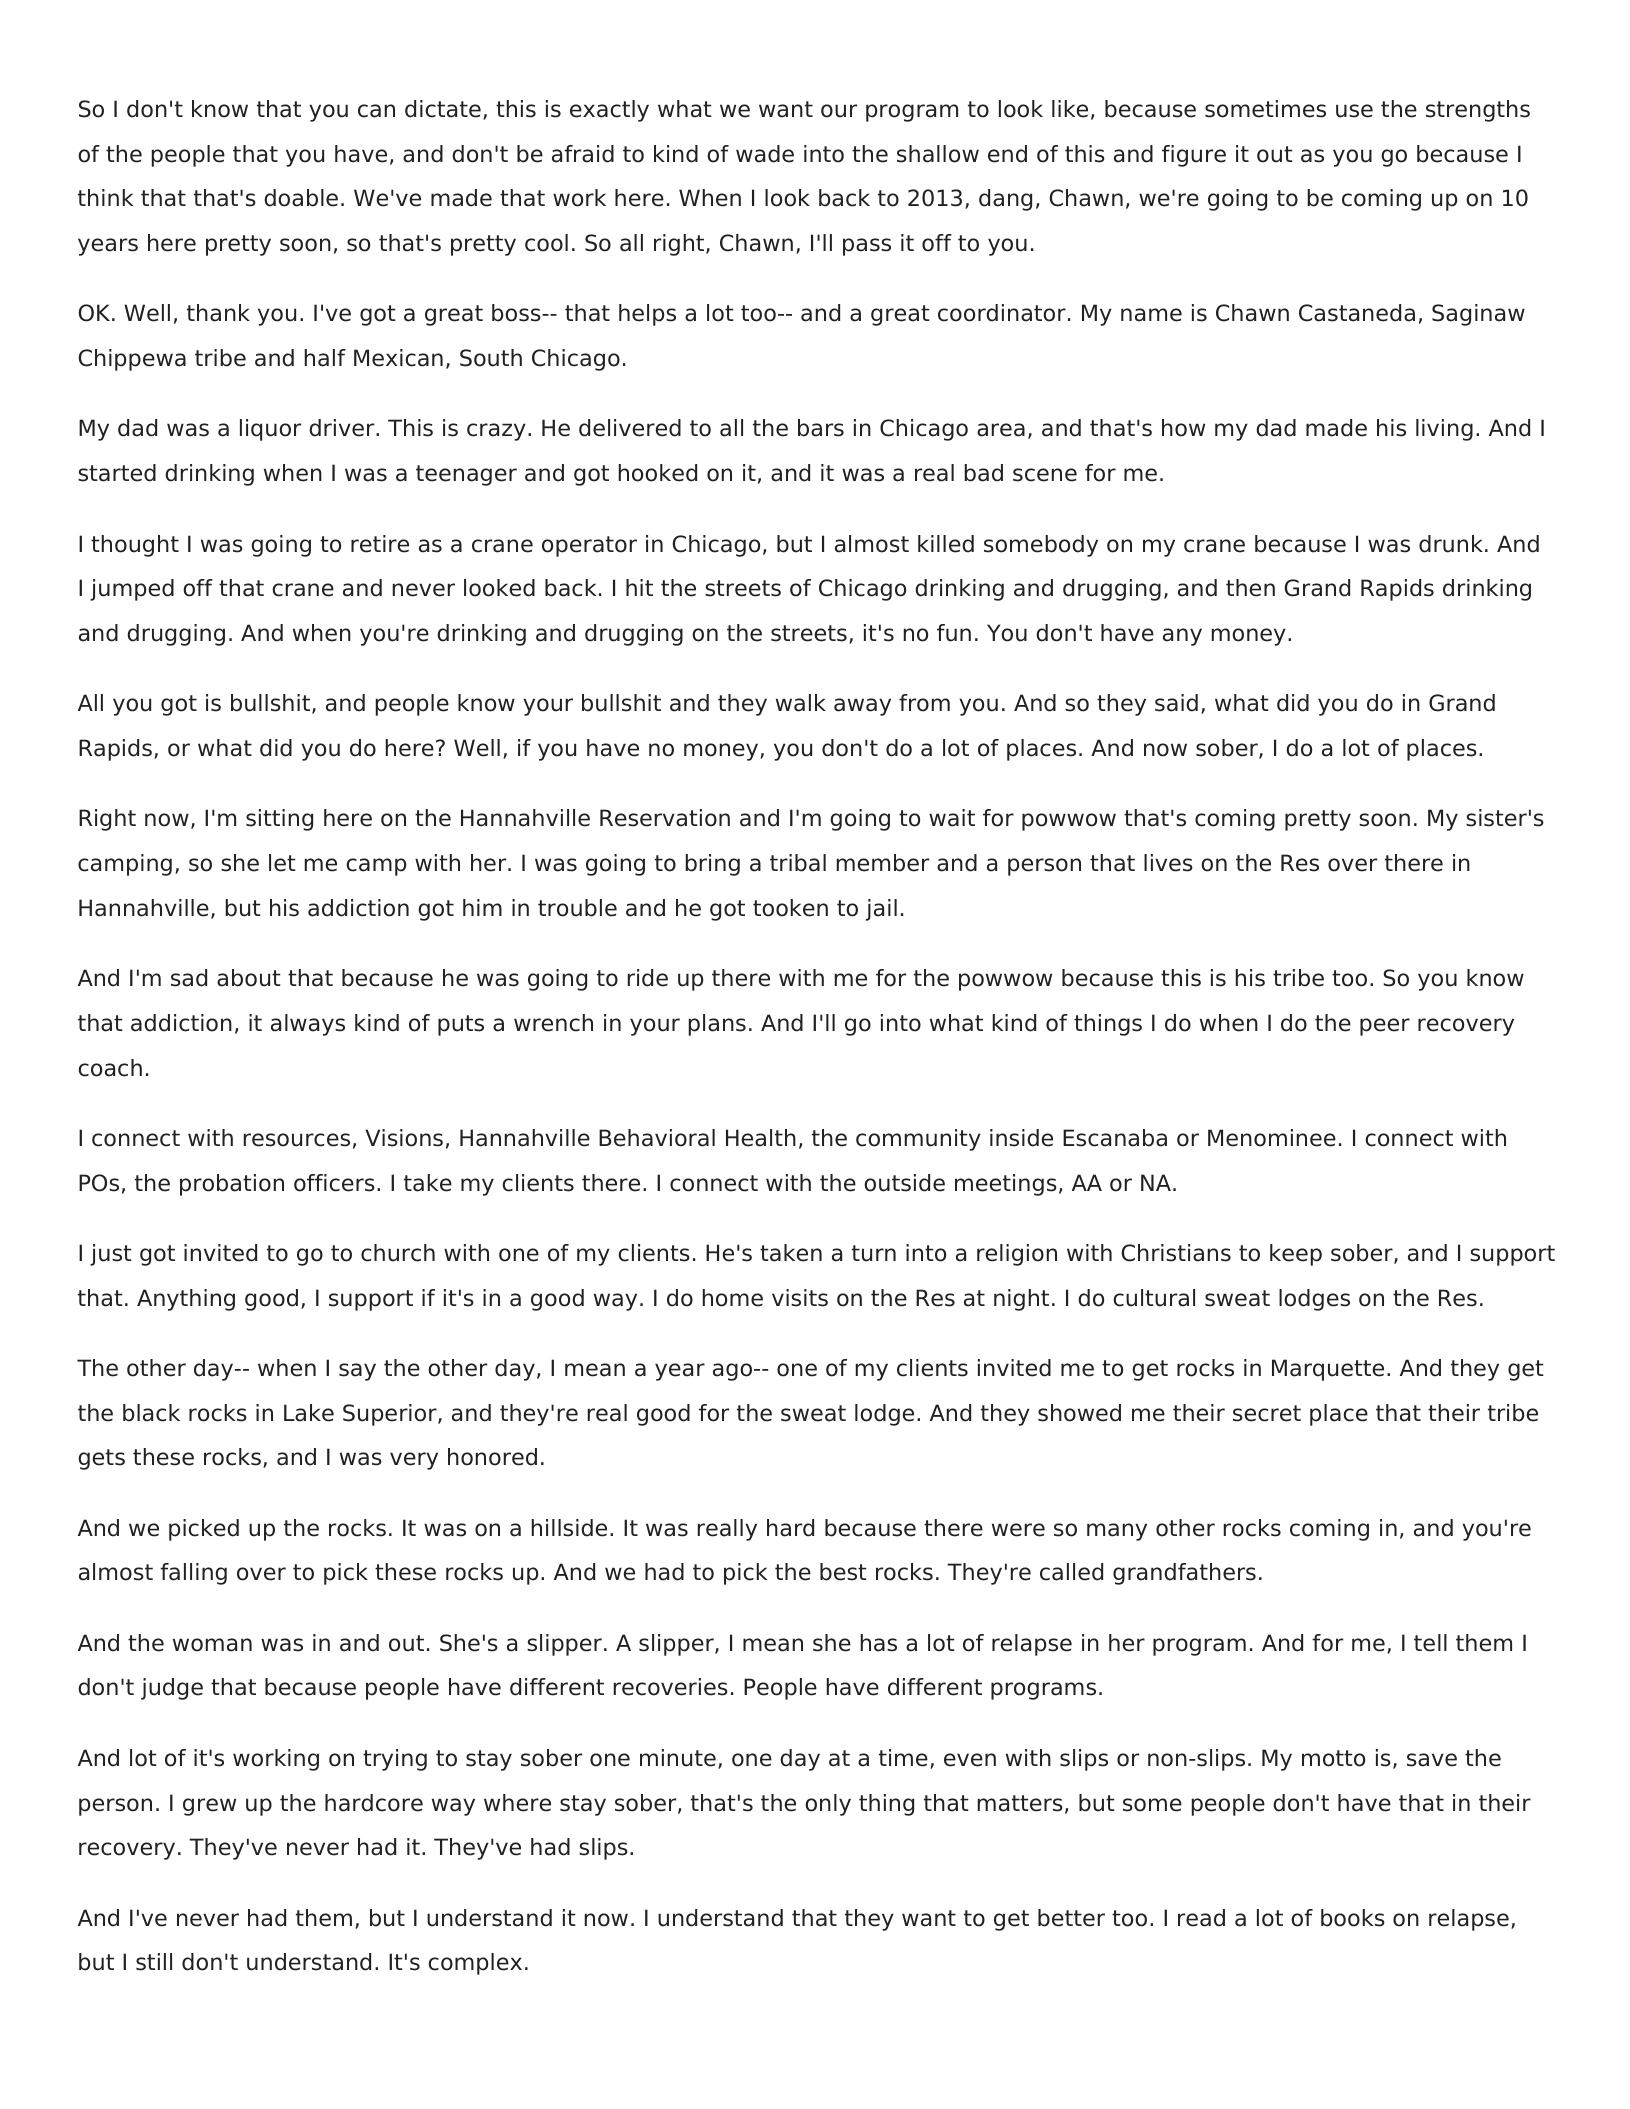 This screenshot has height=2109, width=1630. I want to click on plans, so click(717, 1025).
